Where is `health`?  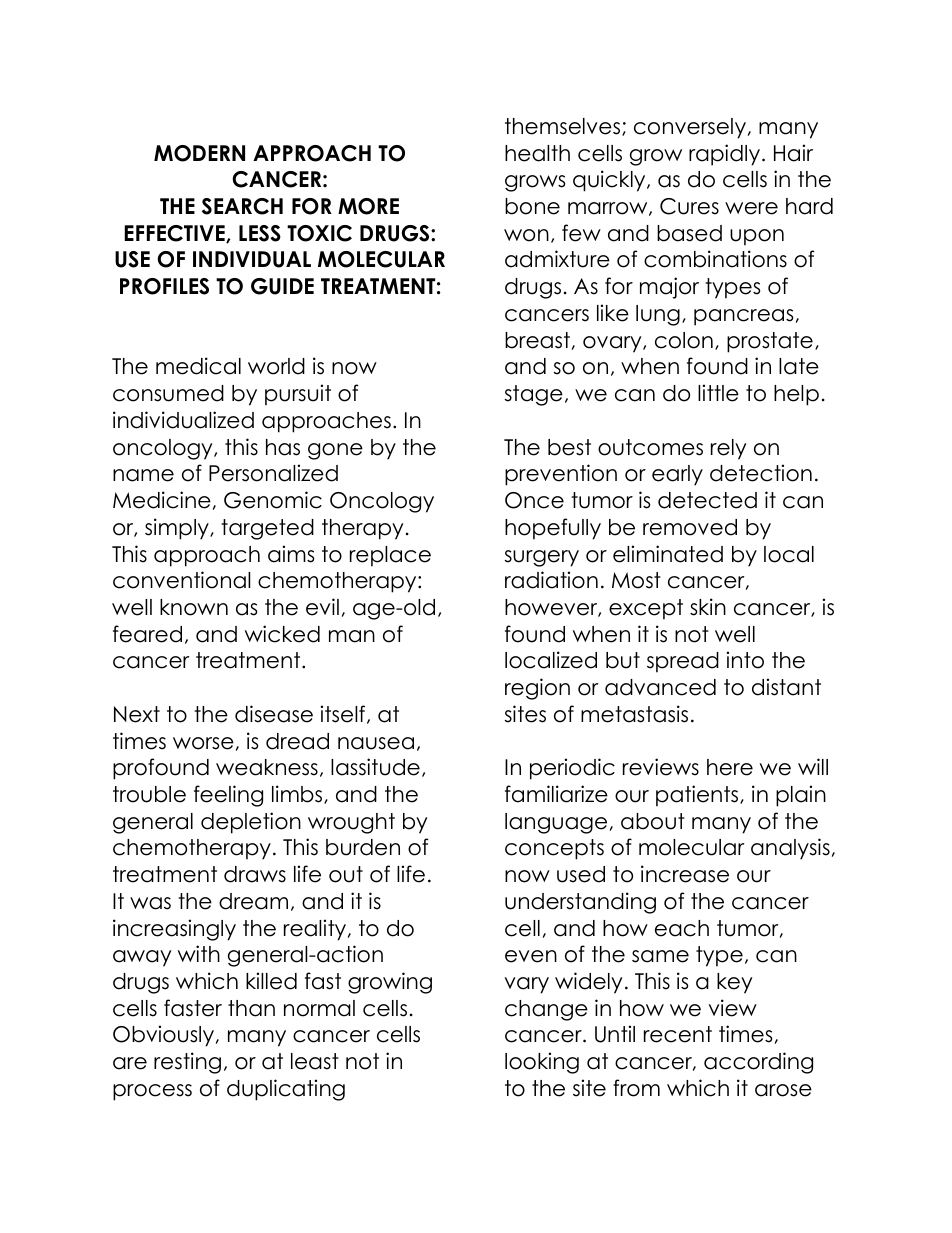 health is located at coordinates (537, 153).
